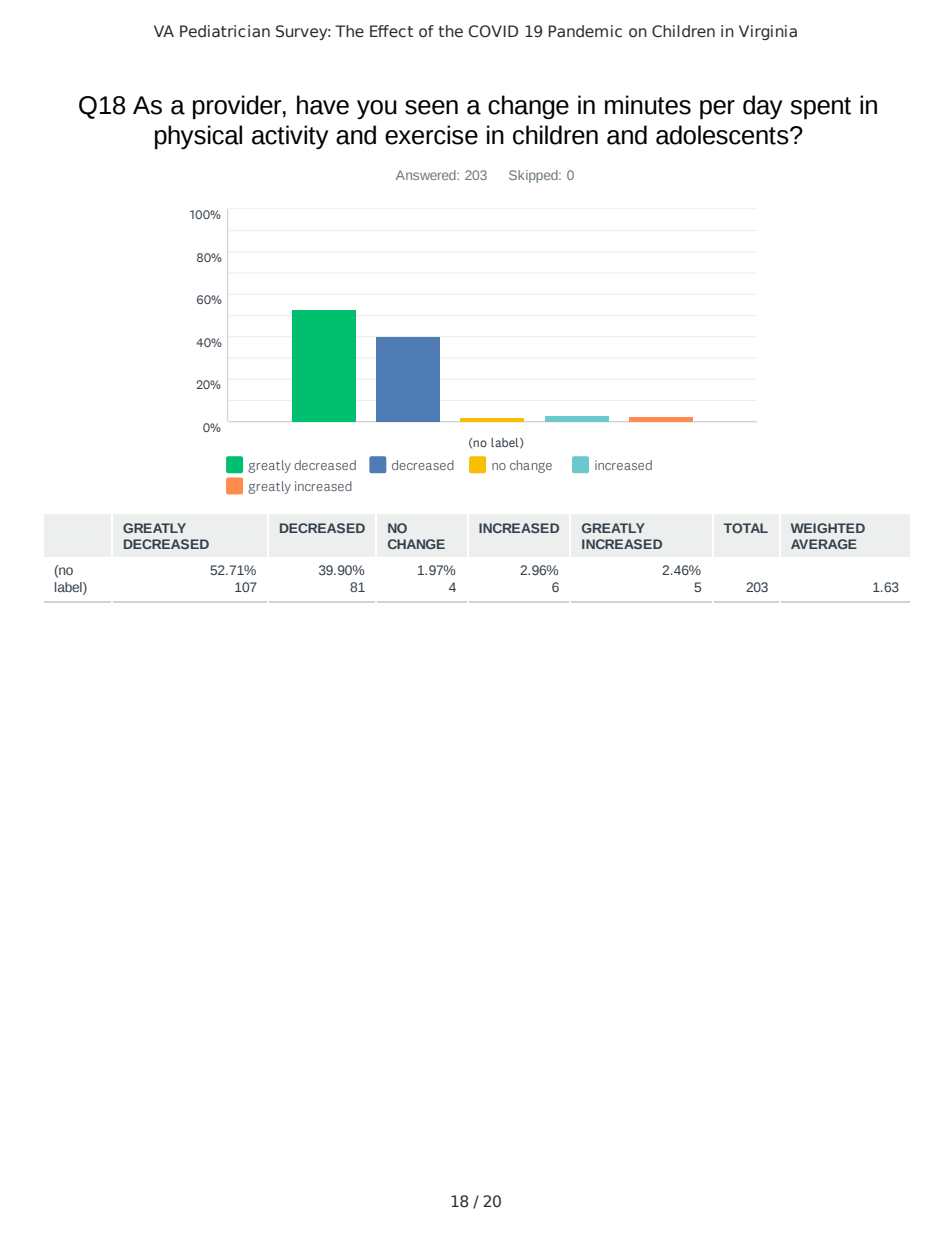 The image size is (952, 1233). I want to click on AVERAGE, so click(824, 544).
